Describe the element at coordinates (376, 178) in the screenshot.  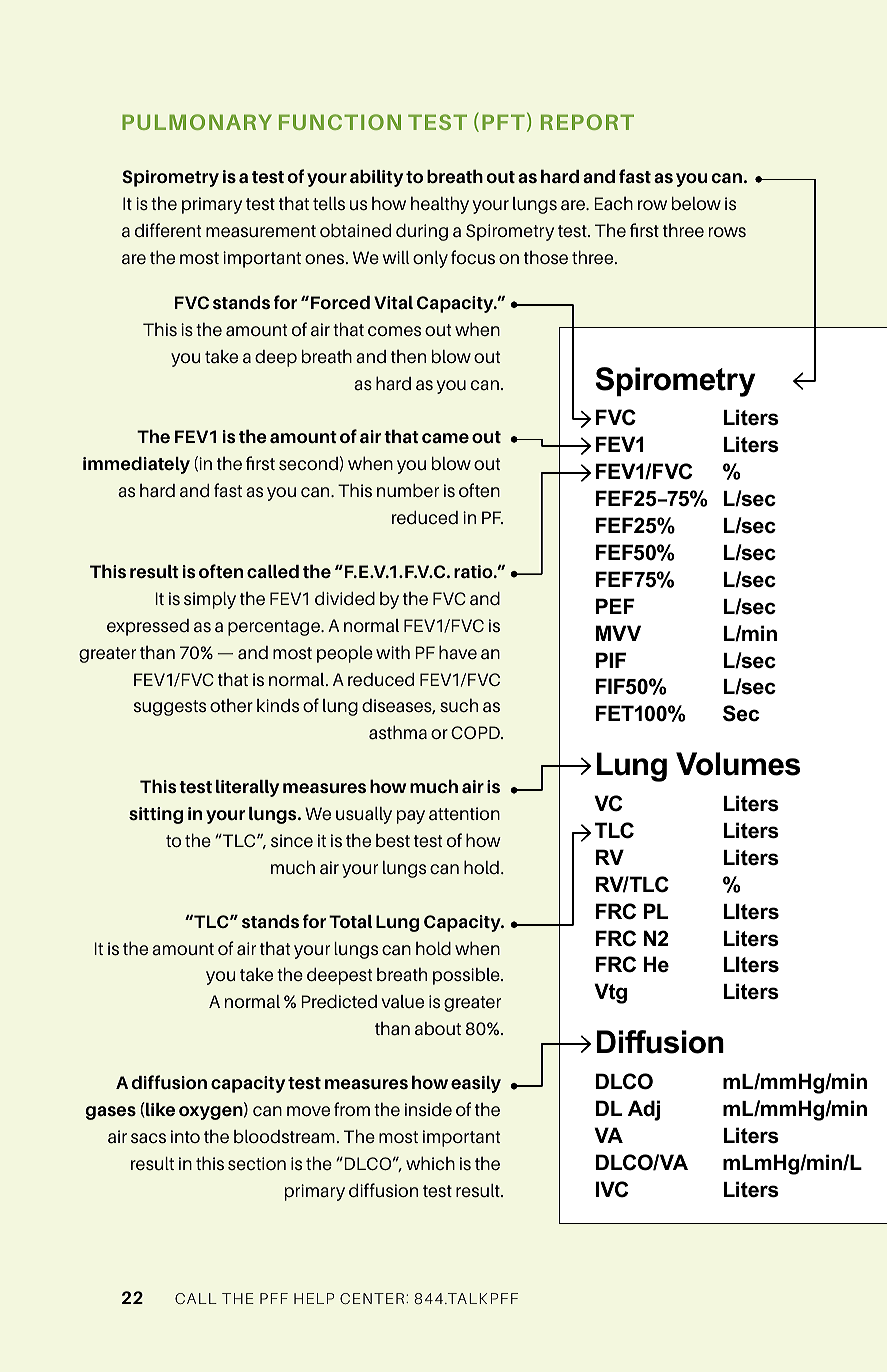
I see `ability` at that location.
